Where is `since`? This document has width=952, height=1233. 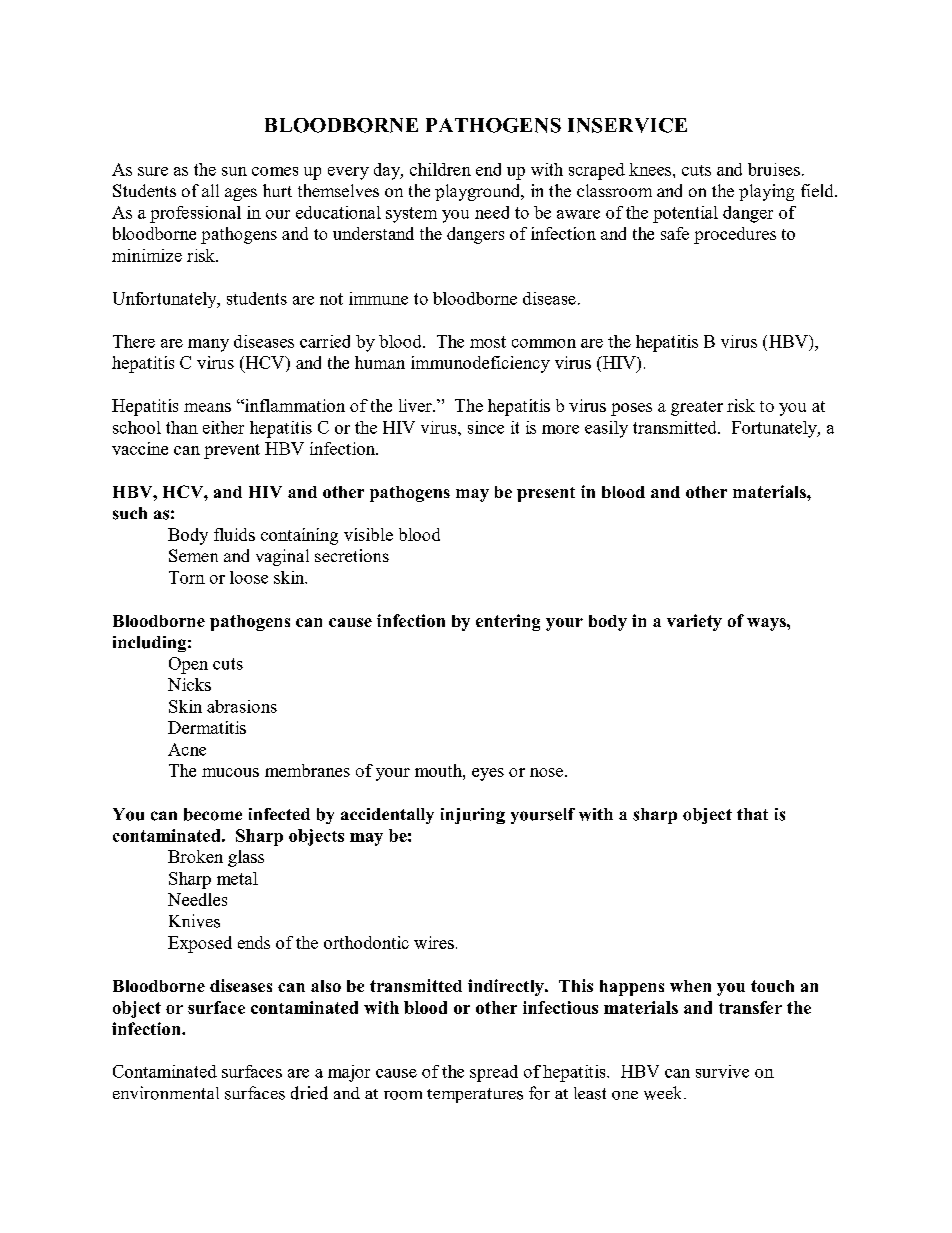 since is located at coordinates (486, 427).
